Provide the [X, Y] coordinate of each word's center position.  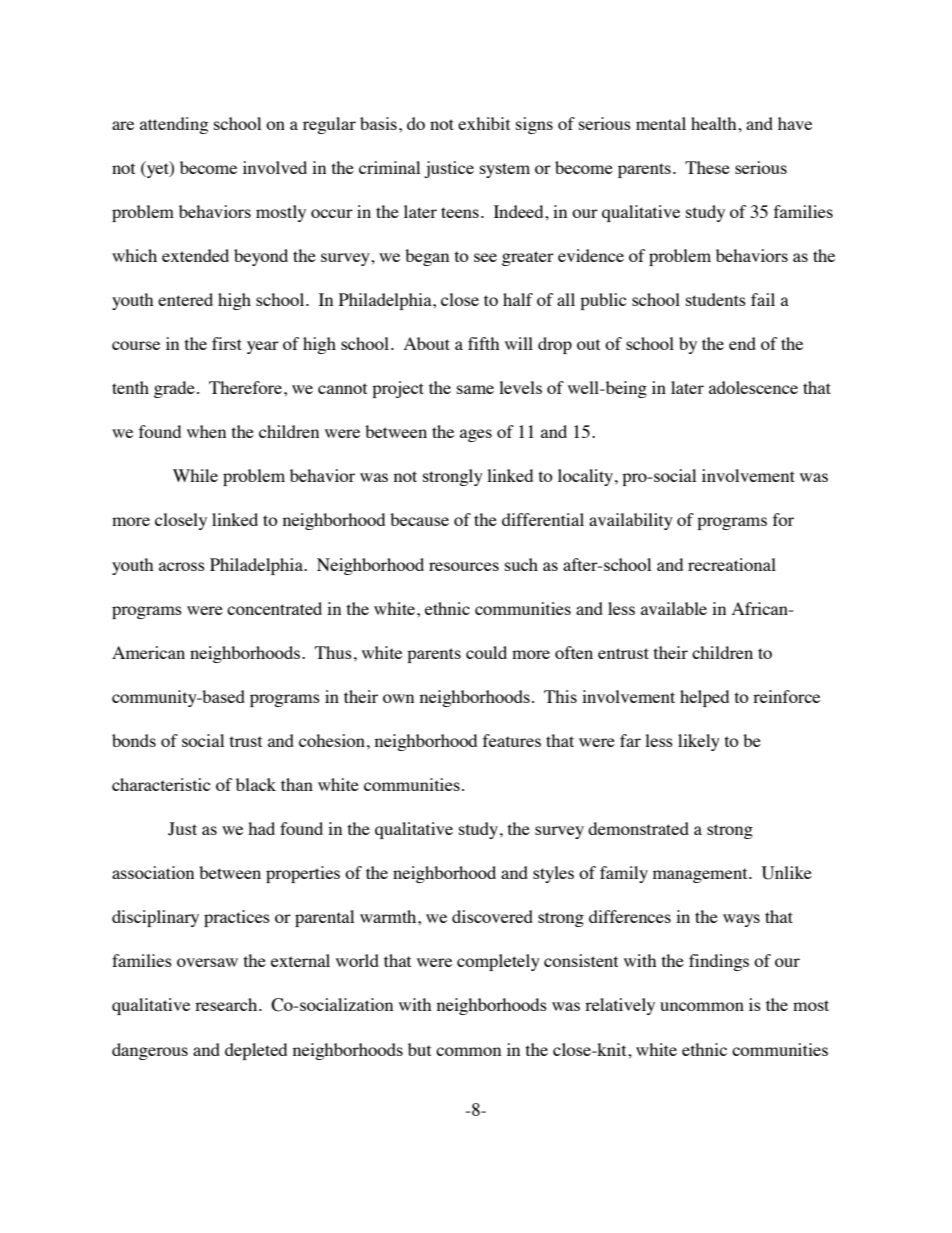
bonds [134, 740]
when [206, 431]
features [512, 740]
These [707, 167]
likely [699, 742]
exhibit [484, 123]
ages [476, 435]
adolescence [753, 387]
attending [174, 125]
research [227, 1004]
